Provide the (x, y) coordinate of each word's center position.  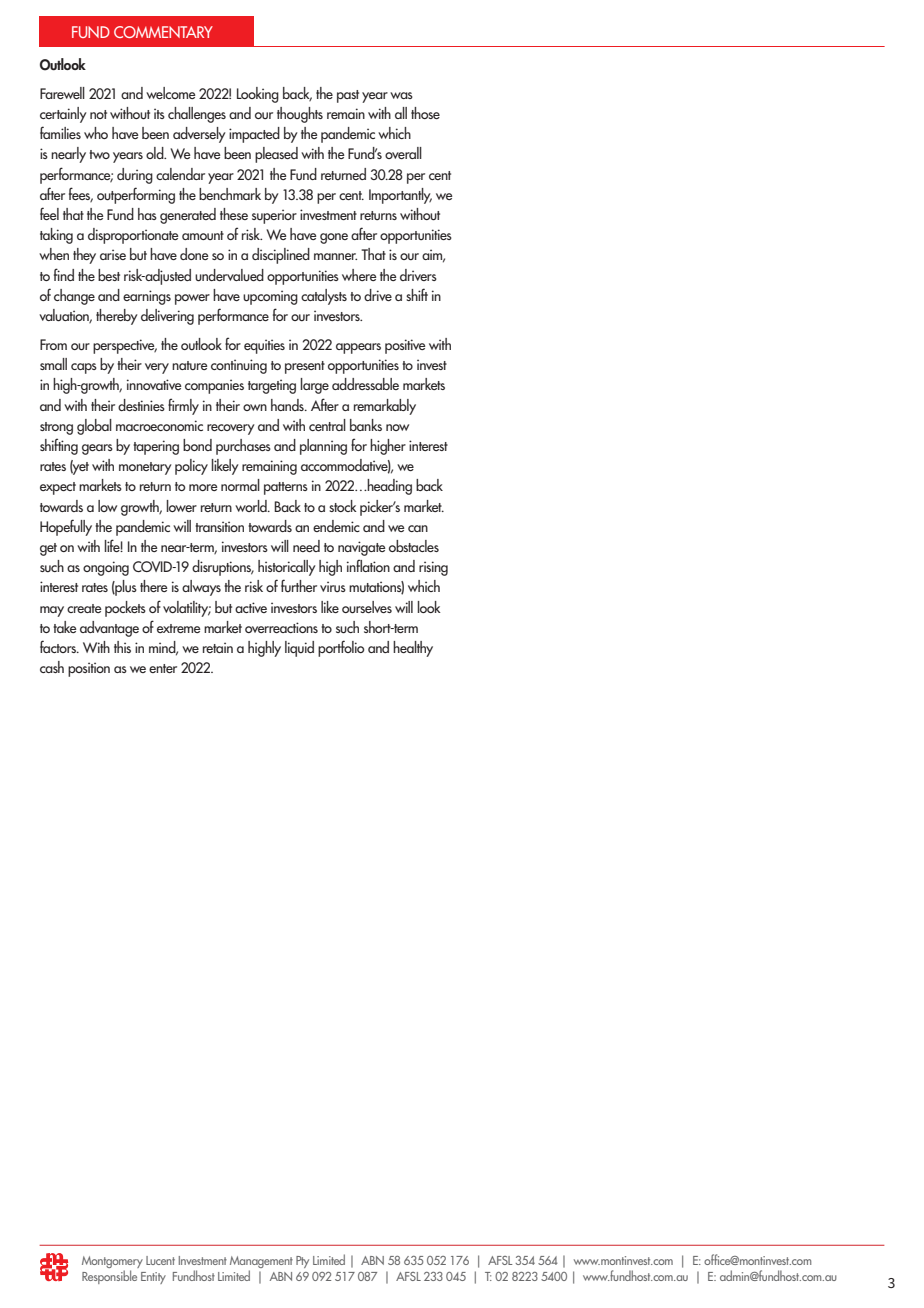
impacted (254, 135)
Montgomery (112, 1263)
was (401, 95)
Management (261, 1263)
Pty (302, 1262)
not (98, 114)
